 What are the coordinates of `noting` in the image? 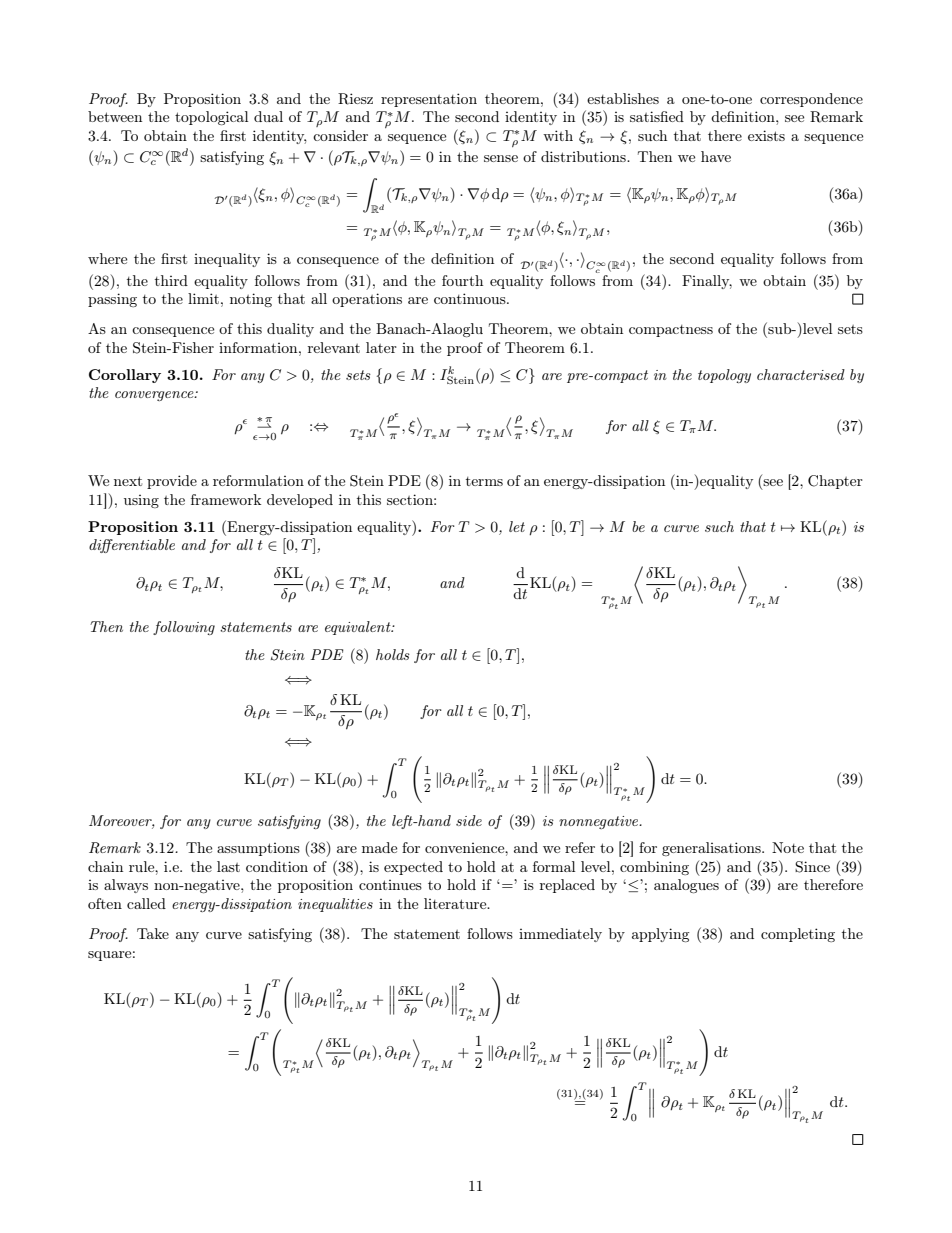 It's located at (251, 300).
